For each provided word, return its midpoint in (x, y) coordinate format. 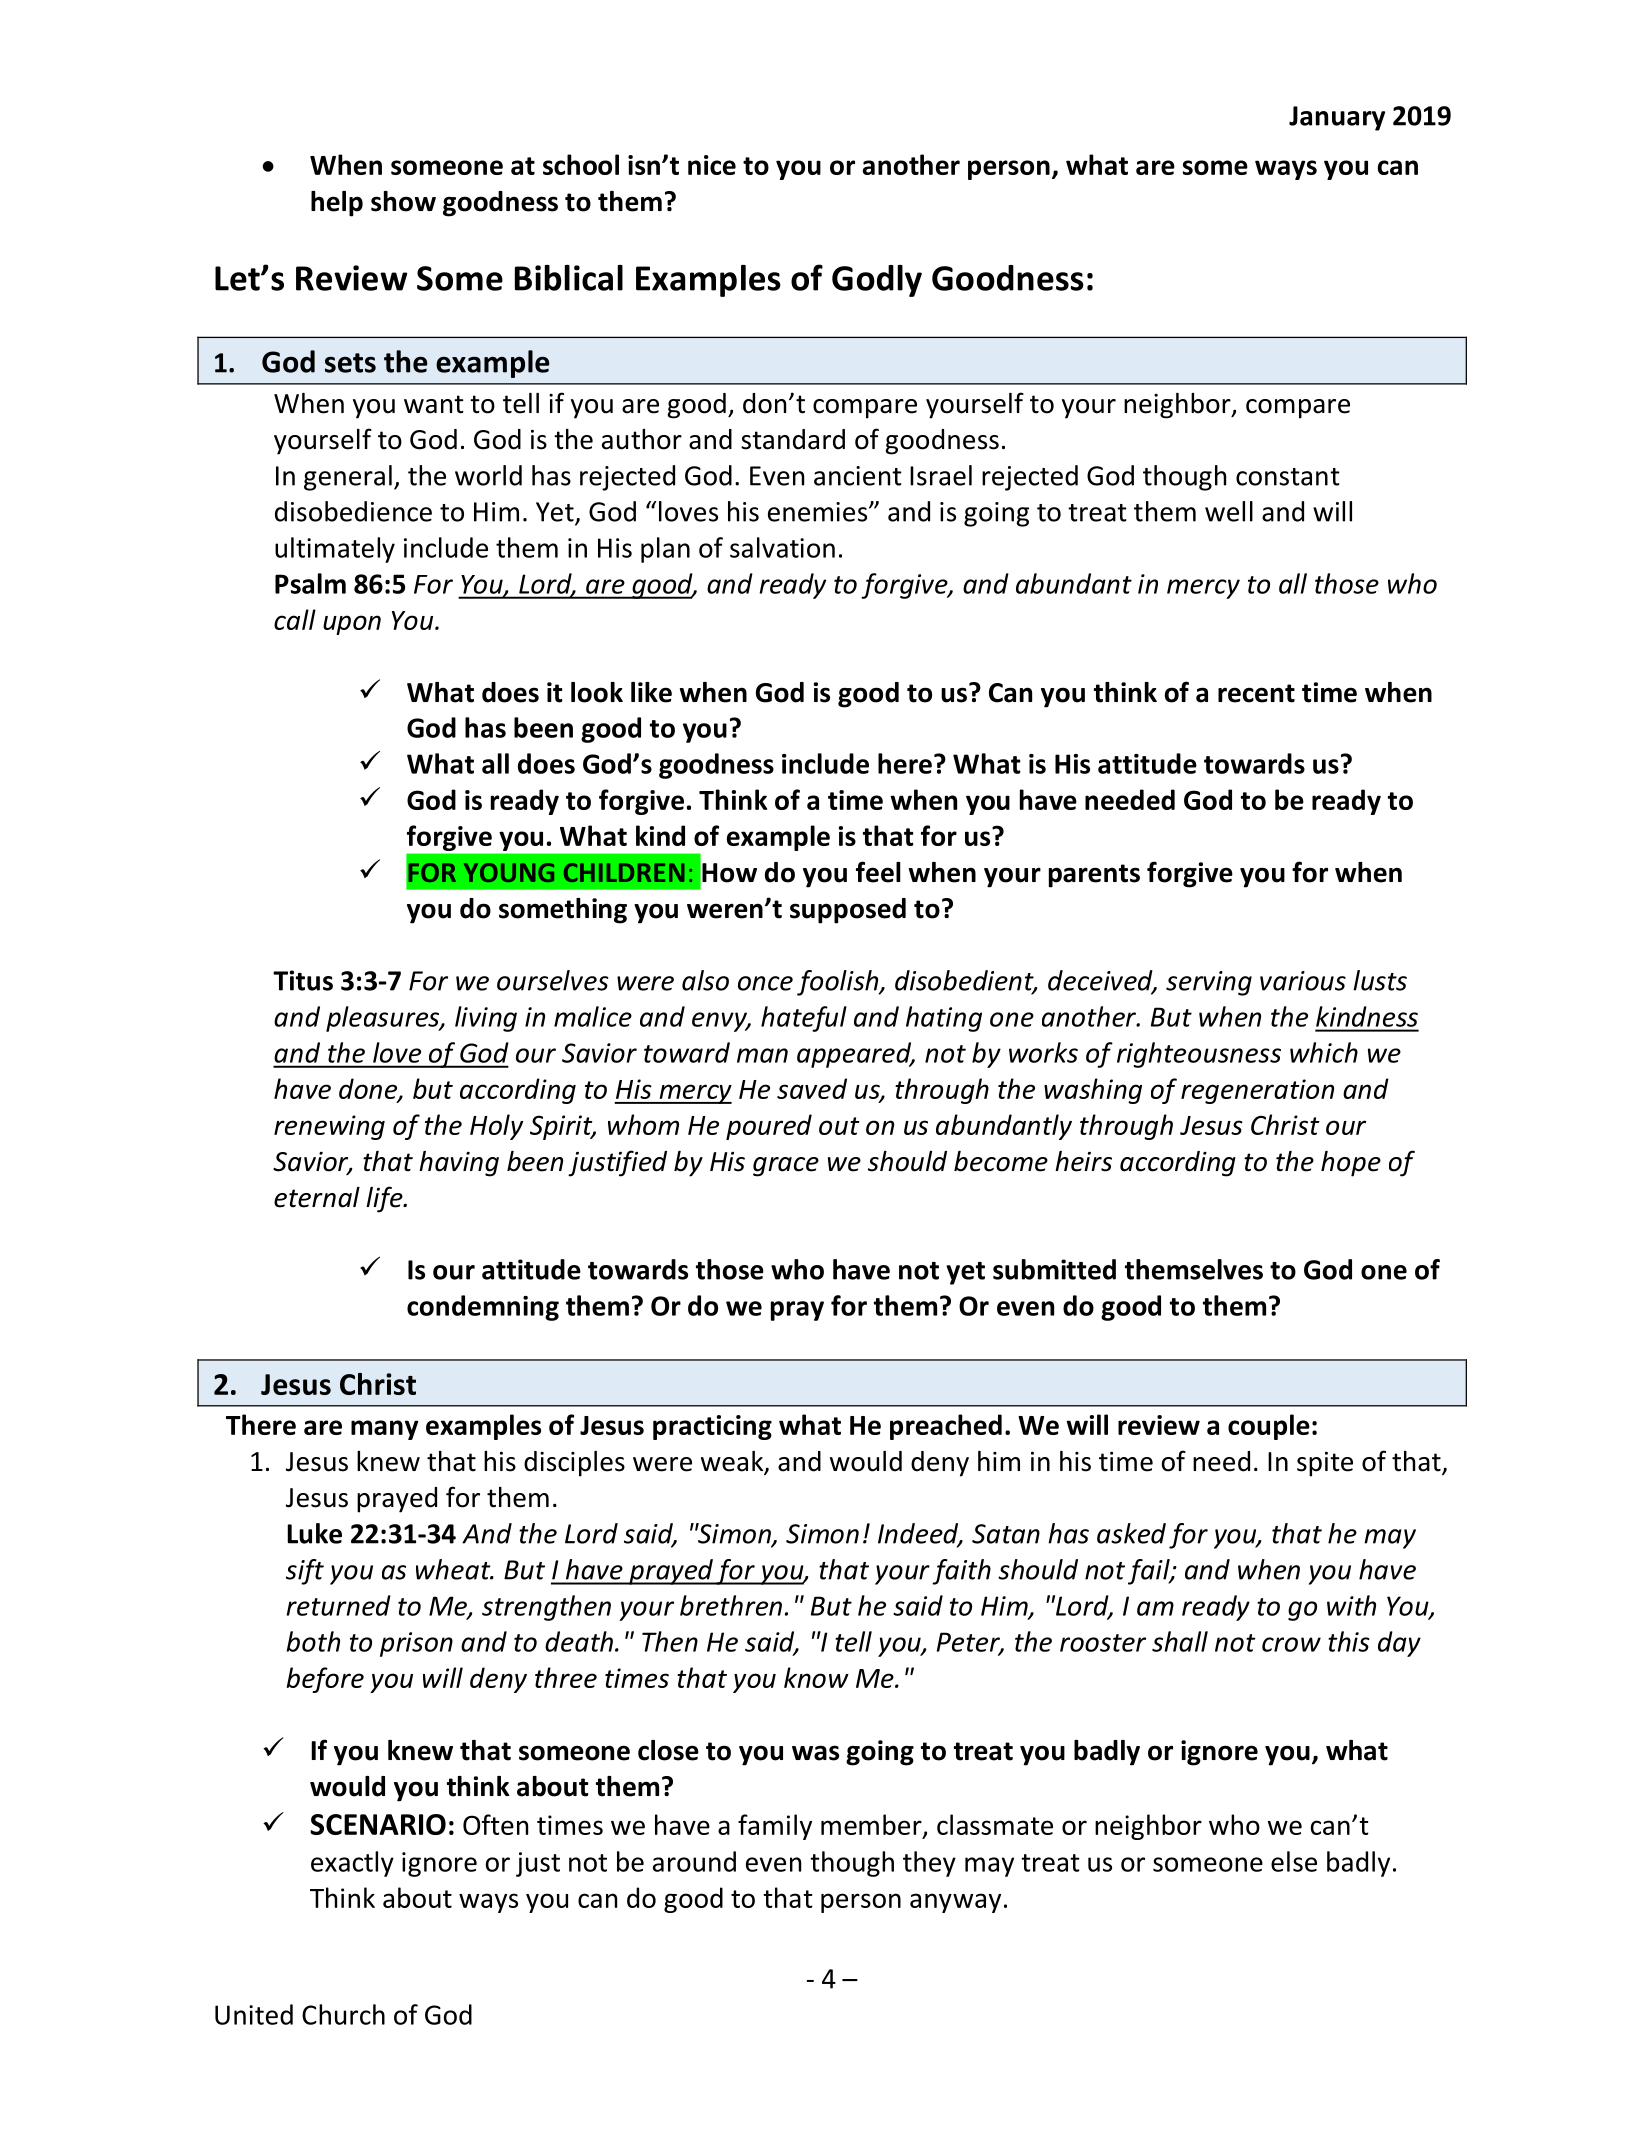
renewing (329, 1127)
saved (812, 1088)
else (1294, 1861)
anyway (955, 1903)
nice (712, 165)
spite (1325, 1464)
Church (343, 2014)
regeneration (1257, 1091)
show (403, 201)
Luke (314, 1533)
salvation (782, 547)
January (1337, 118)
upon (352, 625)
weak (733, 1462)
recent (1256, 693)
